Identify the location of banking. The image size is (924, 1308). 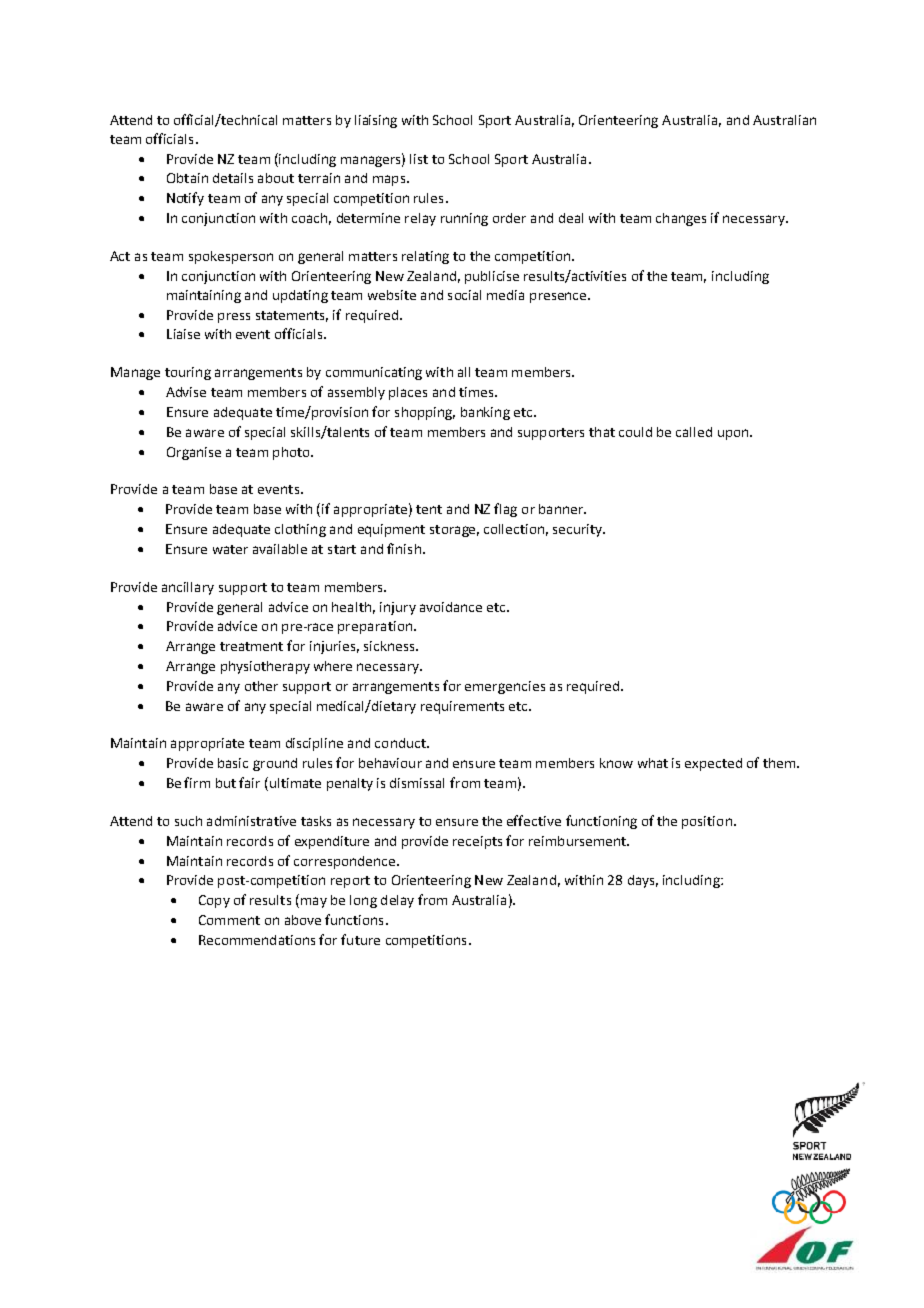
(485, 413).
